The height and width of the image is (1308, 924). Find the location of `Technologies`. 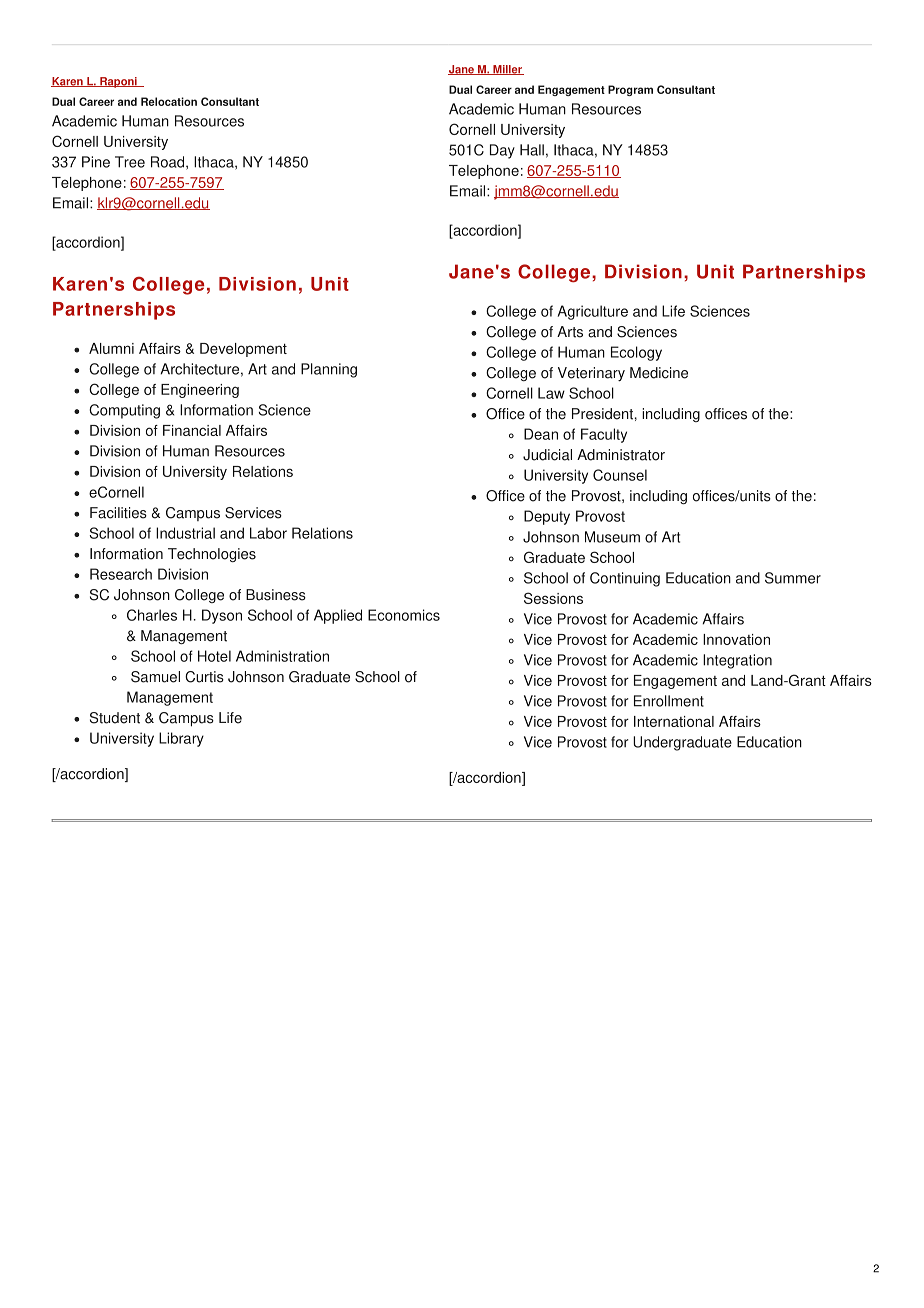

Technologies is located at coordinates (212, 555).
